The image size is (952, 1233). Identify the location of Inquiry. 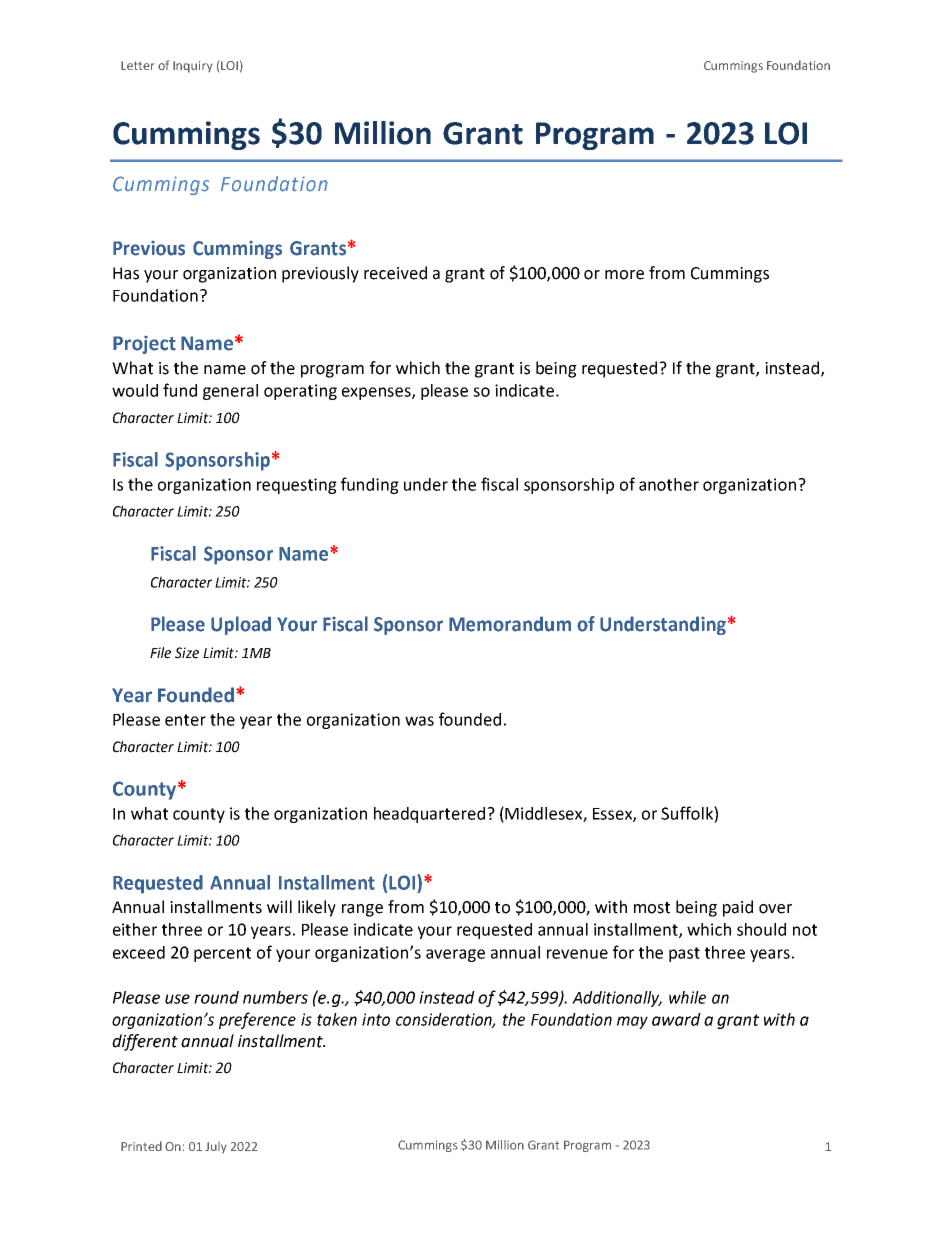
(192, 67).
